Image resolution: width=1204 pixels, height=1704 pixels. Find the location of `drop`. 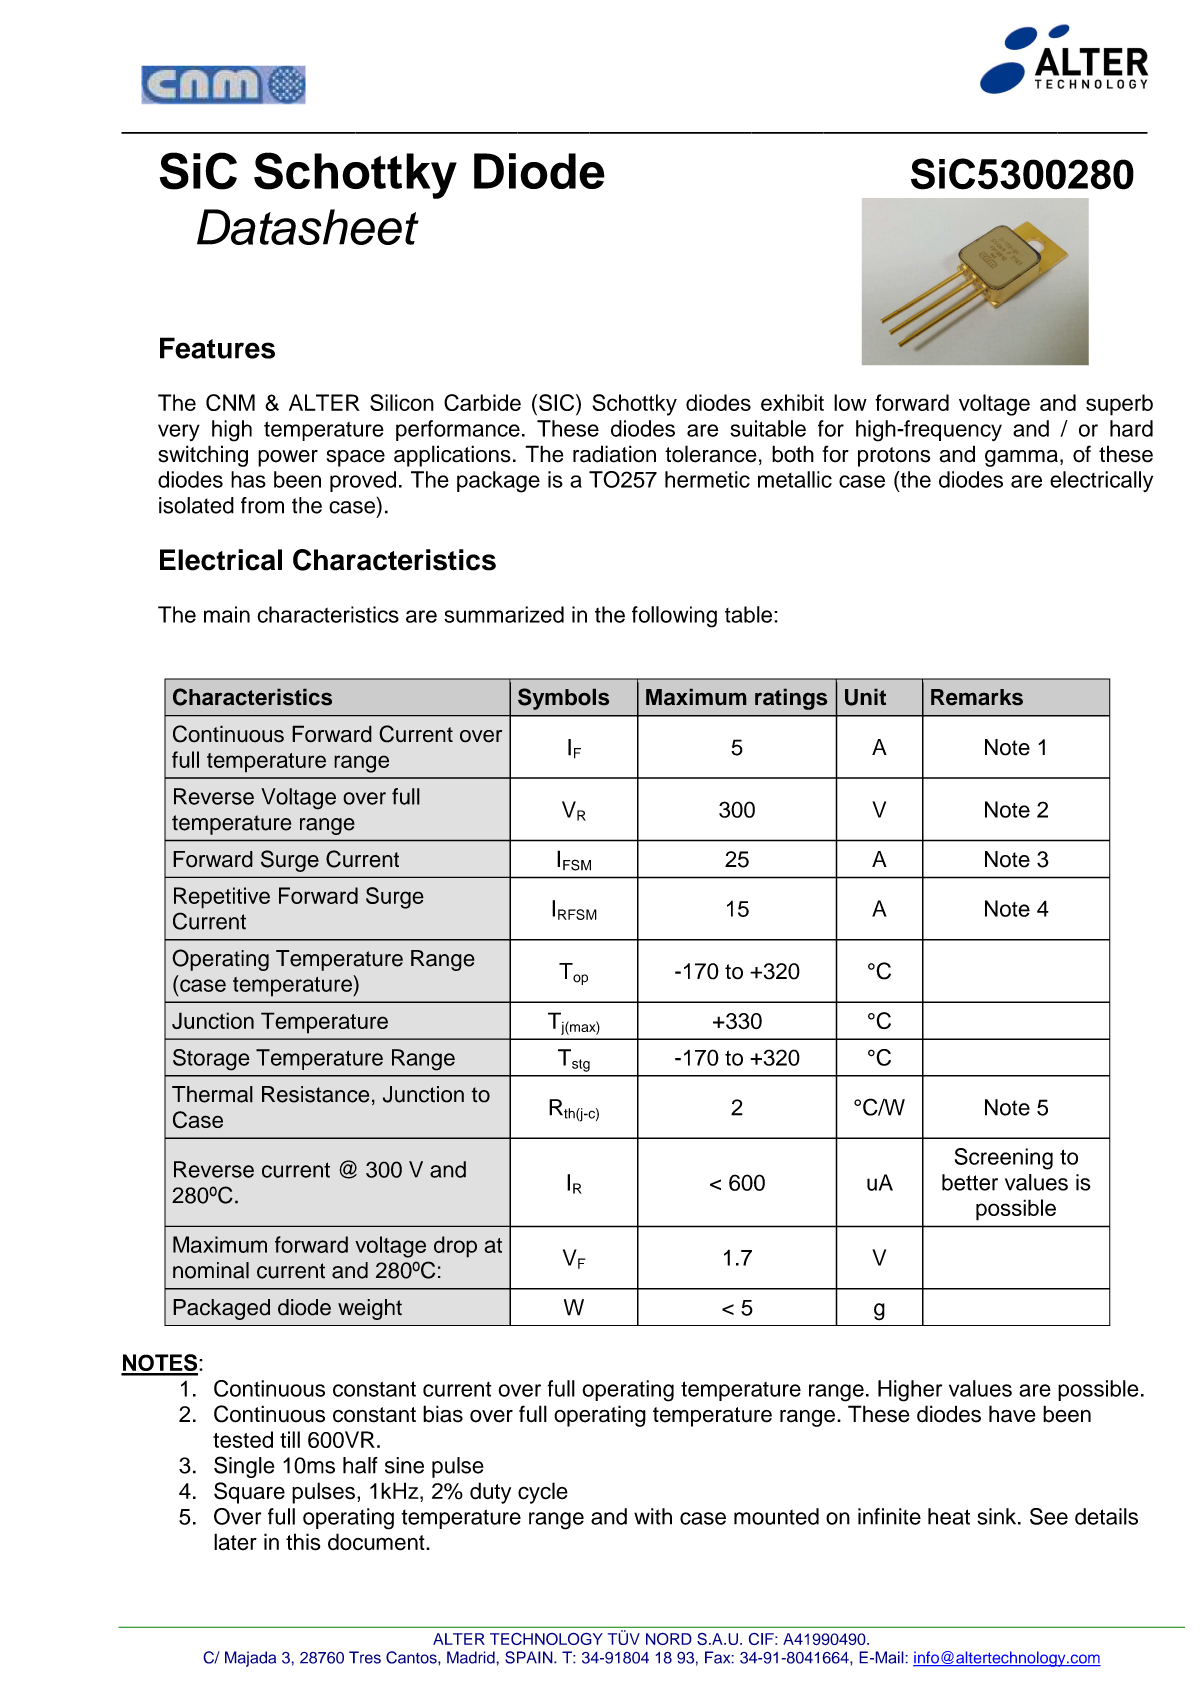

drop is located at coordinates (455, 1247).
